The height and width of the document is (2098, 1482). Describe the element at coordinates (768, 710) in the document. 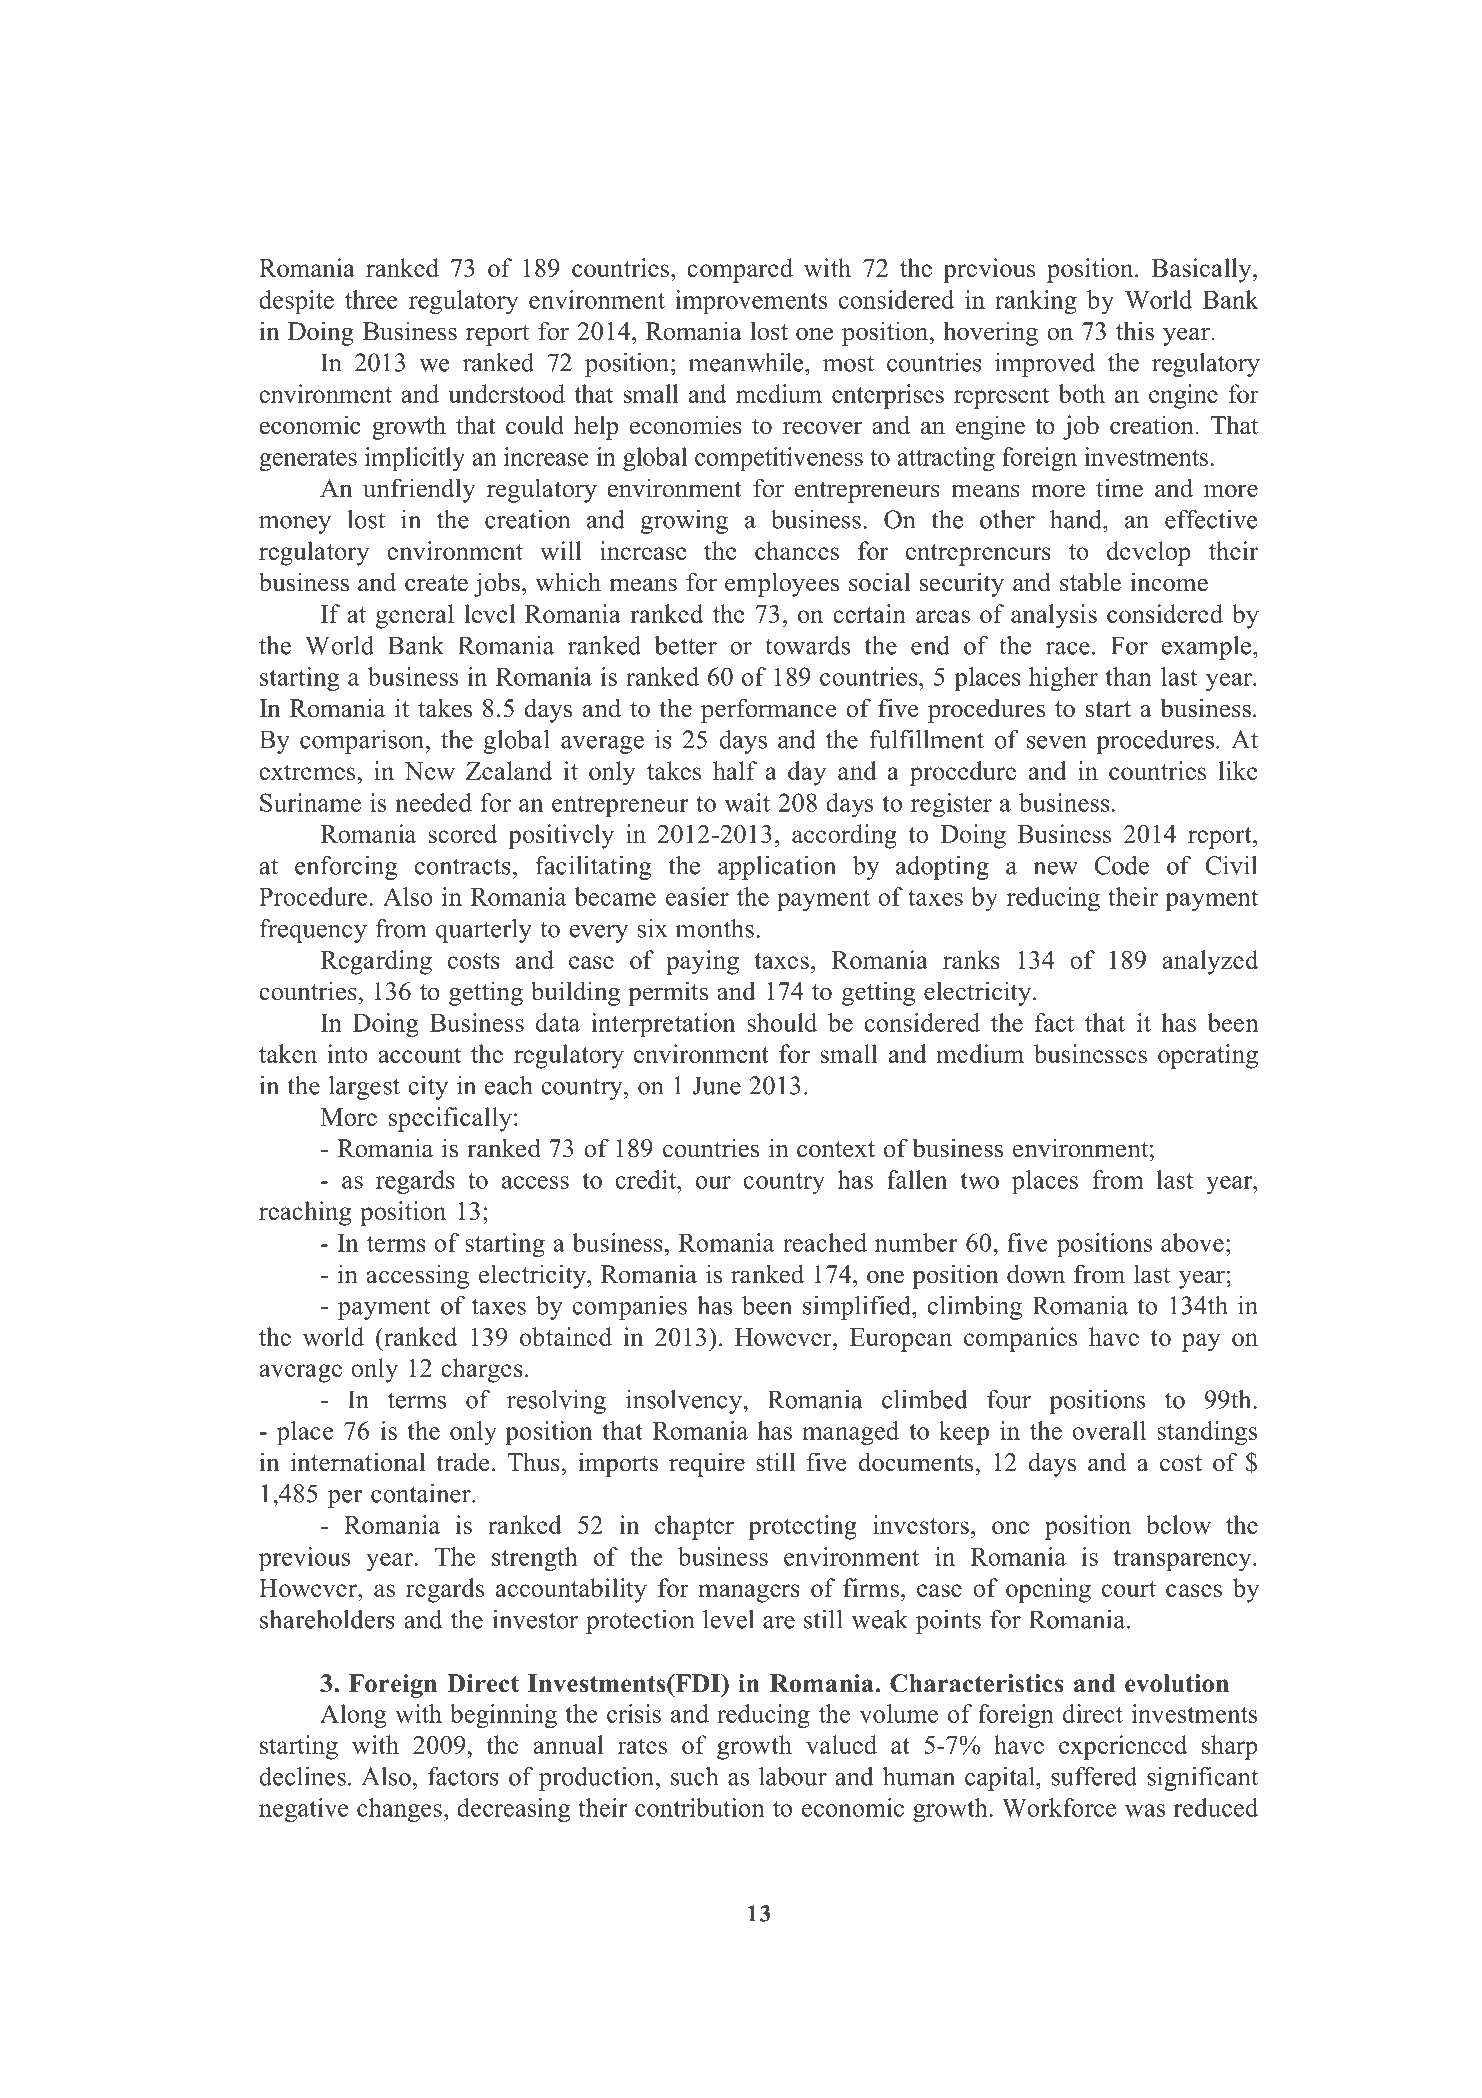

I see `performance` at that location.
